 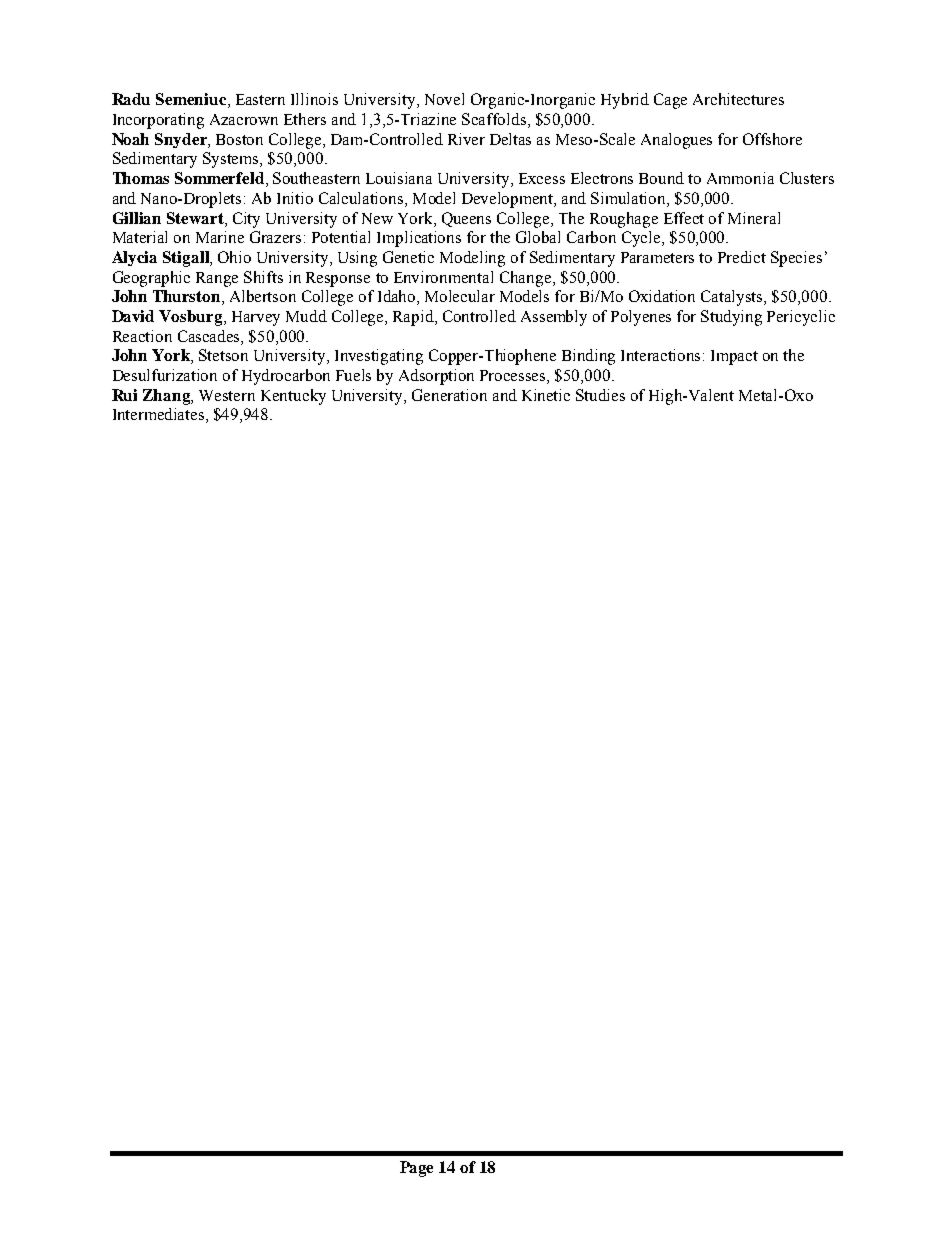 I want to click on Studies, so click(x=600, y=395).
